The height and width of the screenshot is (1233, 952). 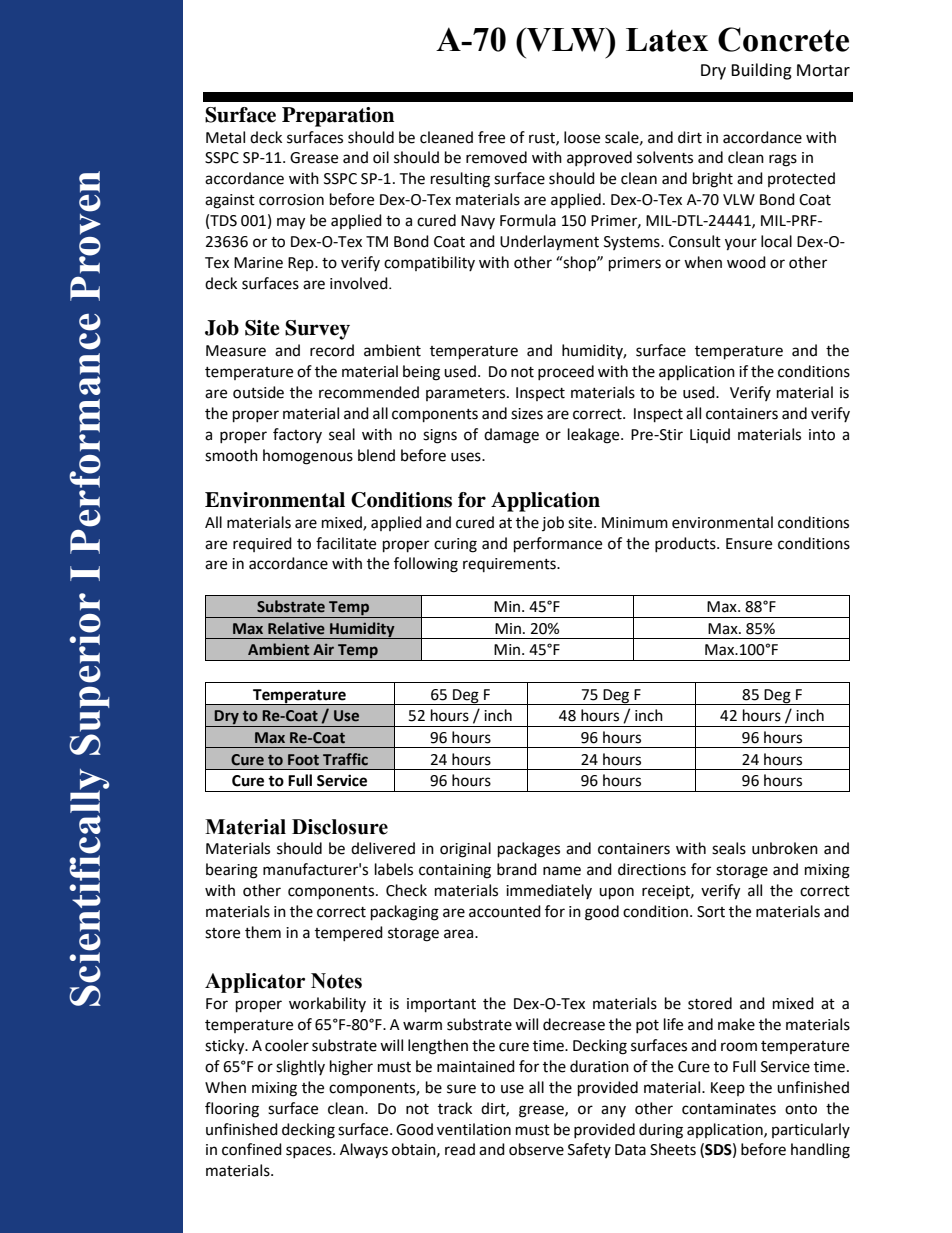 I want to click on Survey, so click(x=317, y=330).
